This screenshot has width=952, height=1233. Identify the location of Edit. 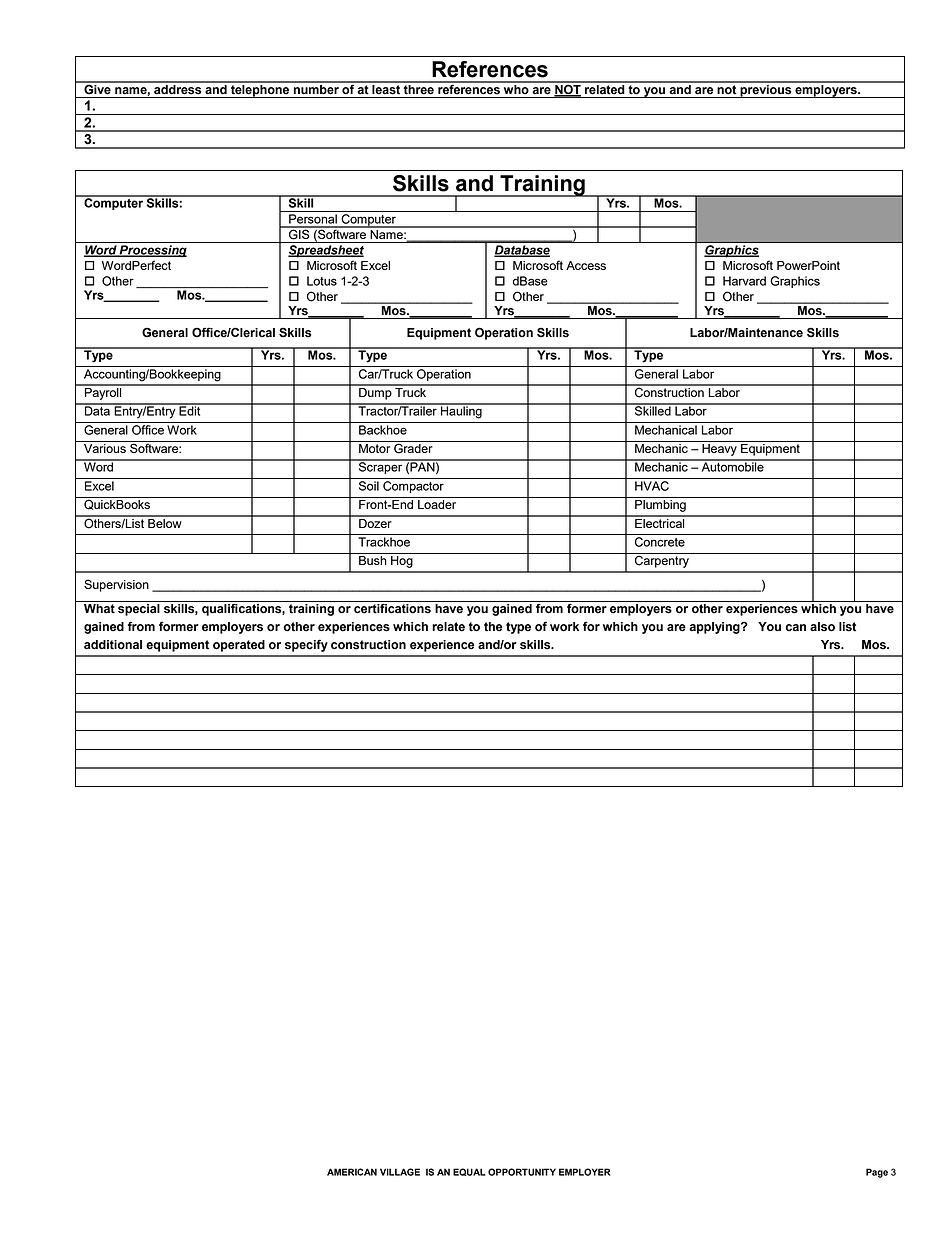
(190, 410).
